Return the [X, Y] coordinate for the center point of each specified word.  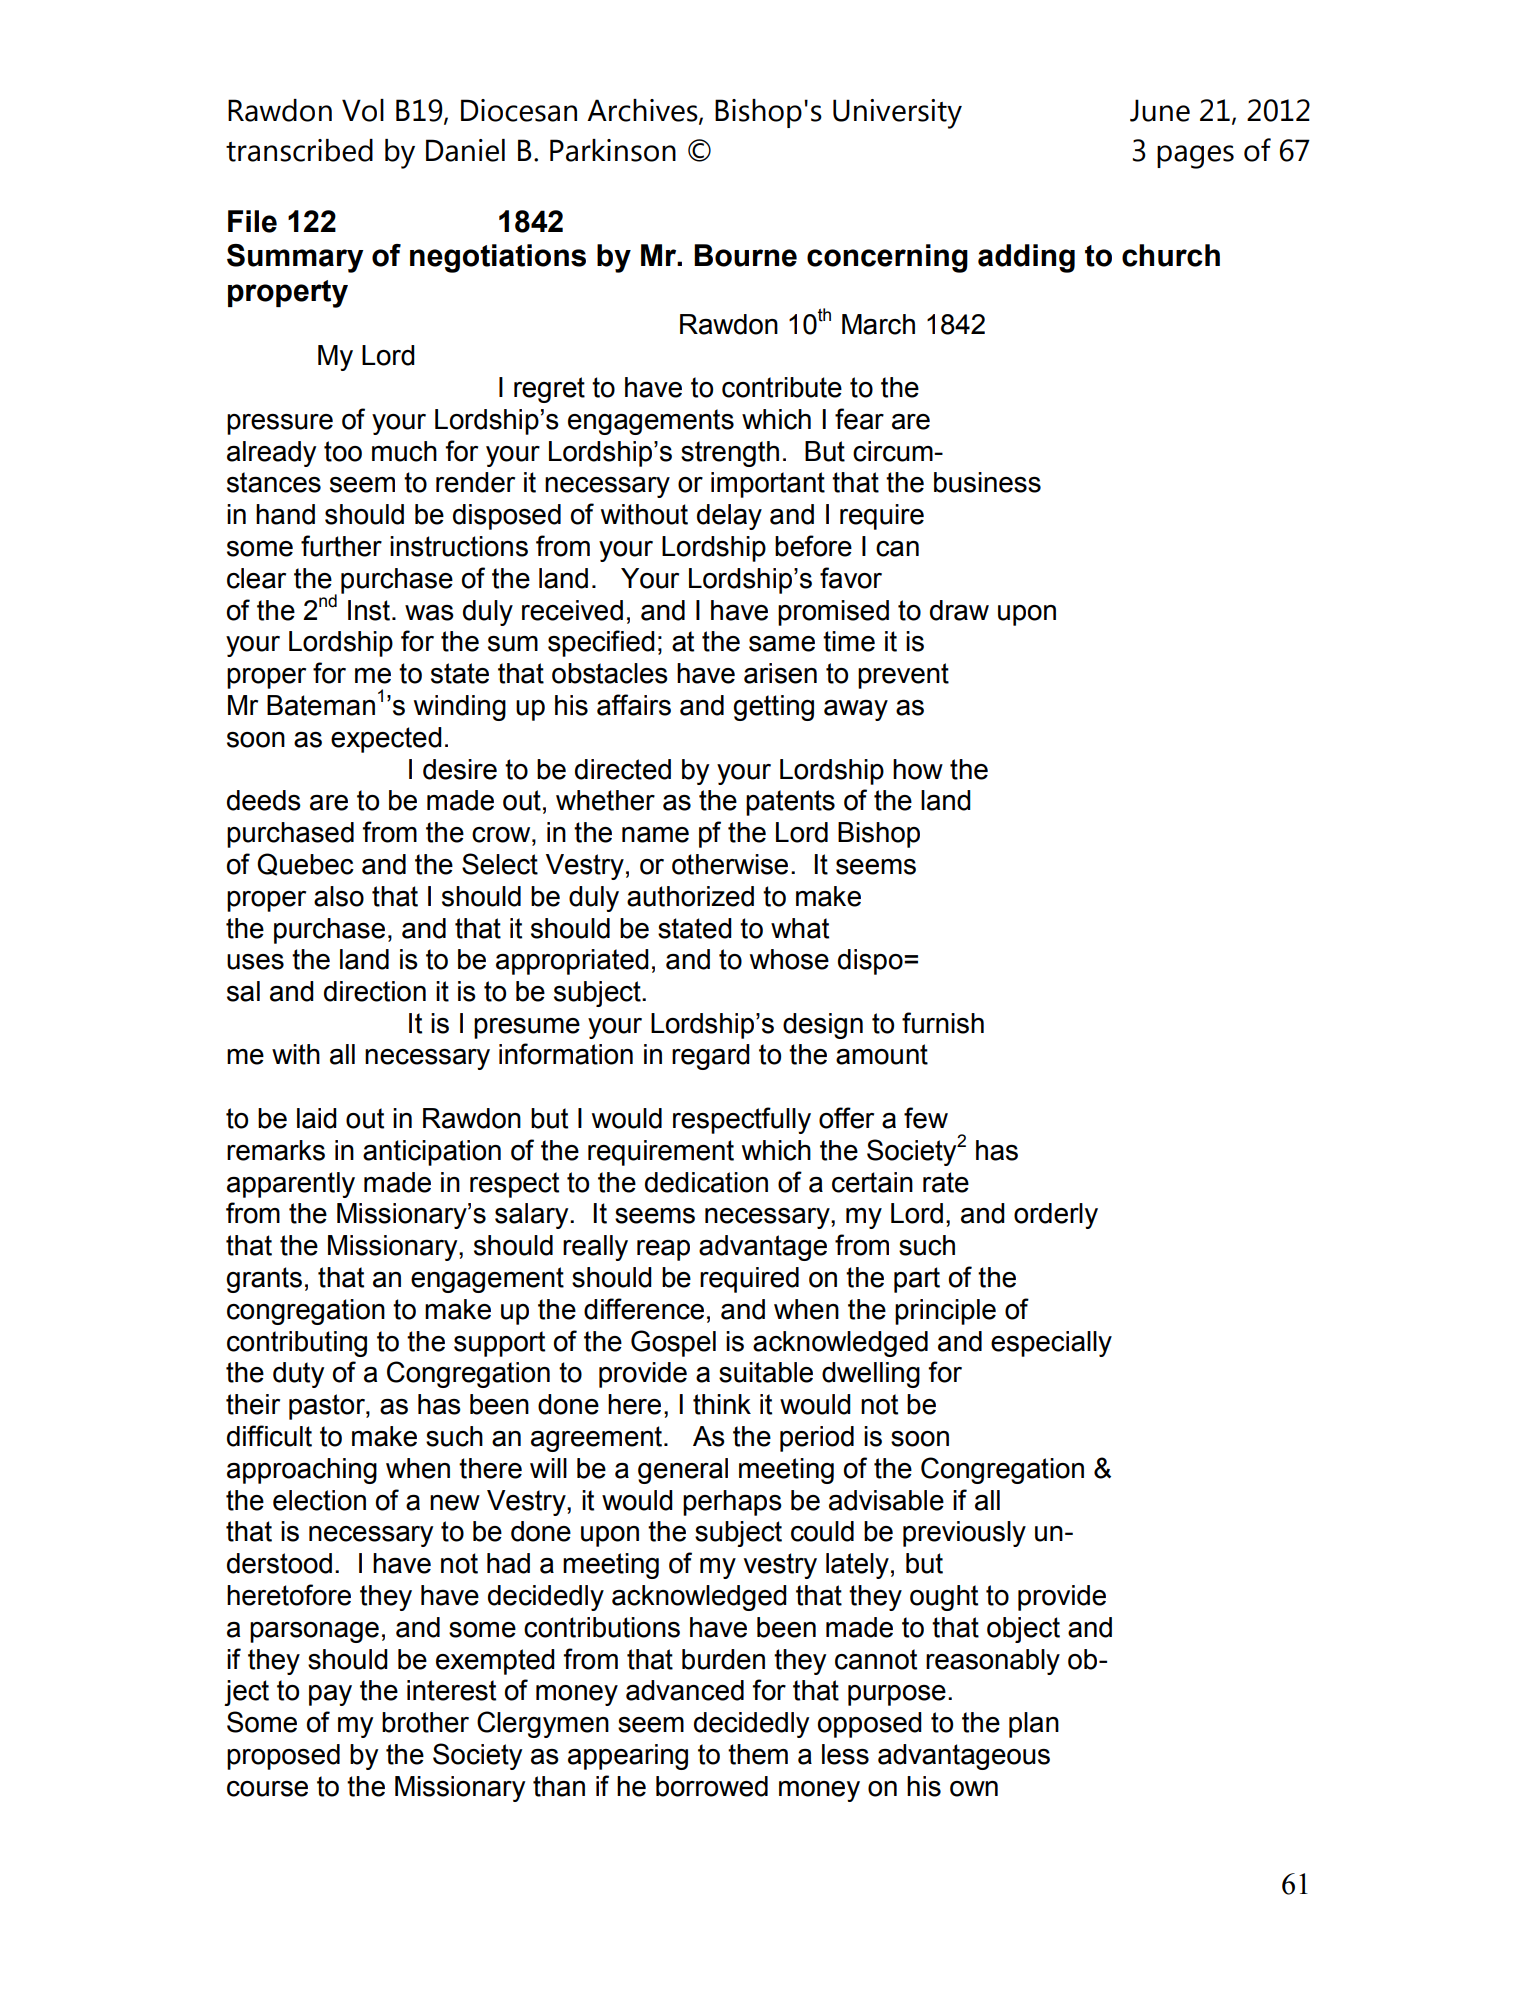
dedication [706, 1182]
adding [1026, 258]
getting [773, 708]
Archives [643, 111]
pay [330, 1695]
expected [386, 740]
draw [959, 610]
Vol [363, 110]
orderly [1056, 1216]
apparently [291, 1185]
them [758, 1754]
